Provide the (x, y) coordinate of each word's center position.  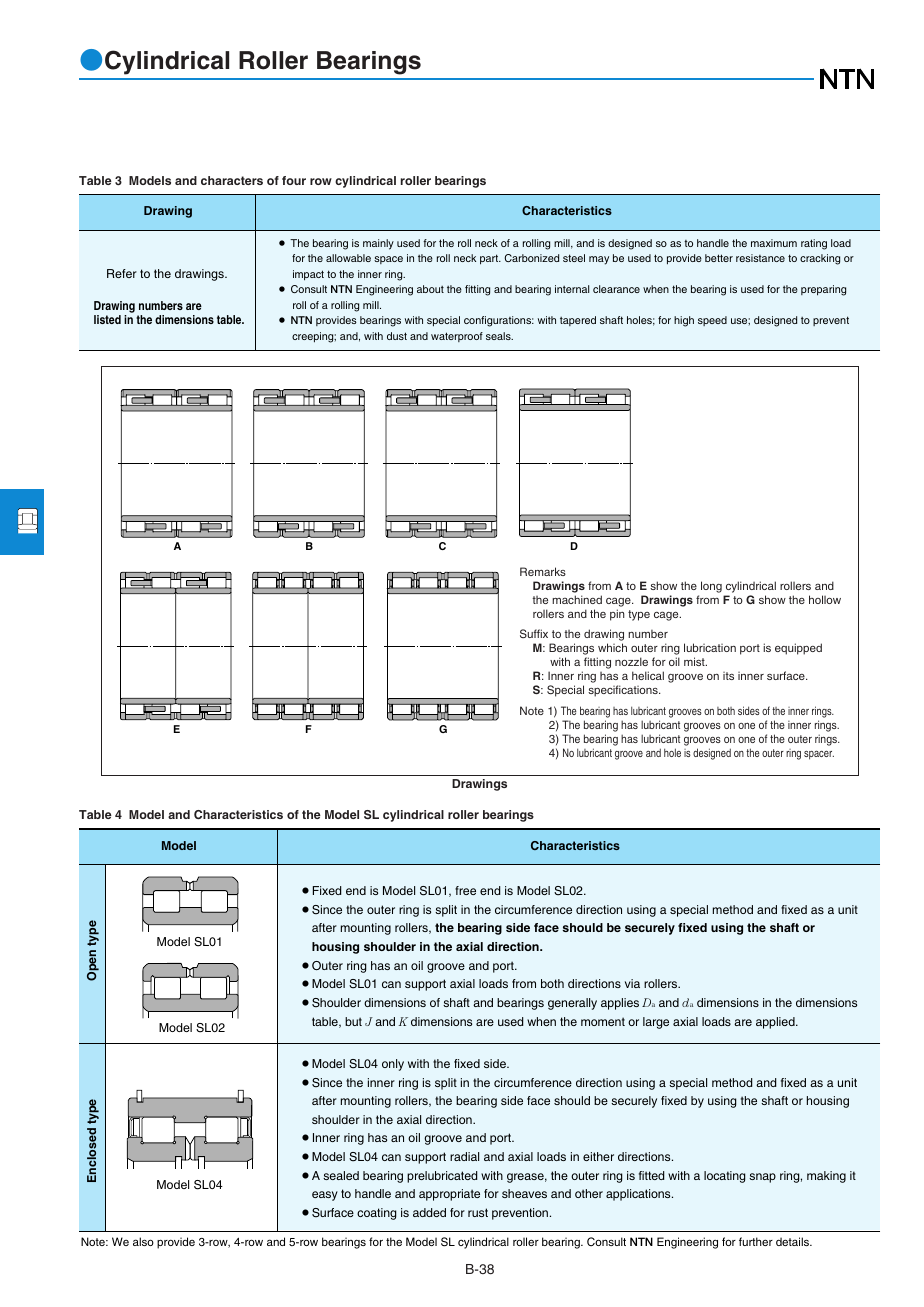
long (711, 587)
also (143, 1241)
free (465, 890)
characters (232, 180)
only (393, 1065)
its (728, 676)
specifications (624, 691)
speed (712, 321)
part (490, 259)
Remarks (543, 571)
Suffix (534, 633)
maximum (774, 243)
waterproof (457, 337)
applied (776, 1023)
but (353, 1021)
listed (107, 319)
